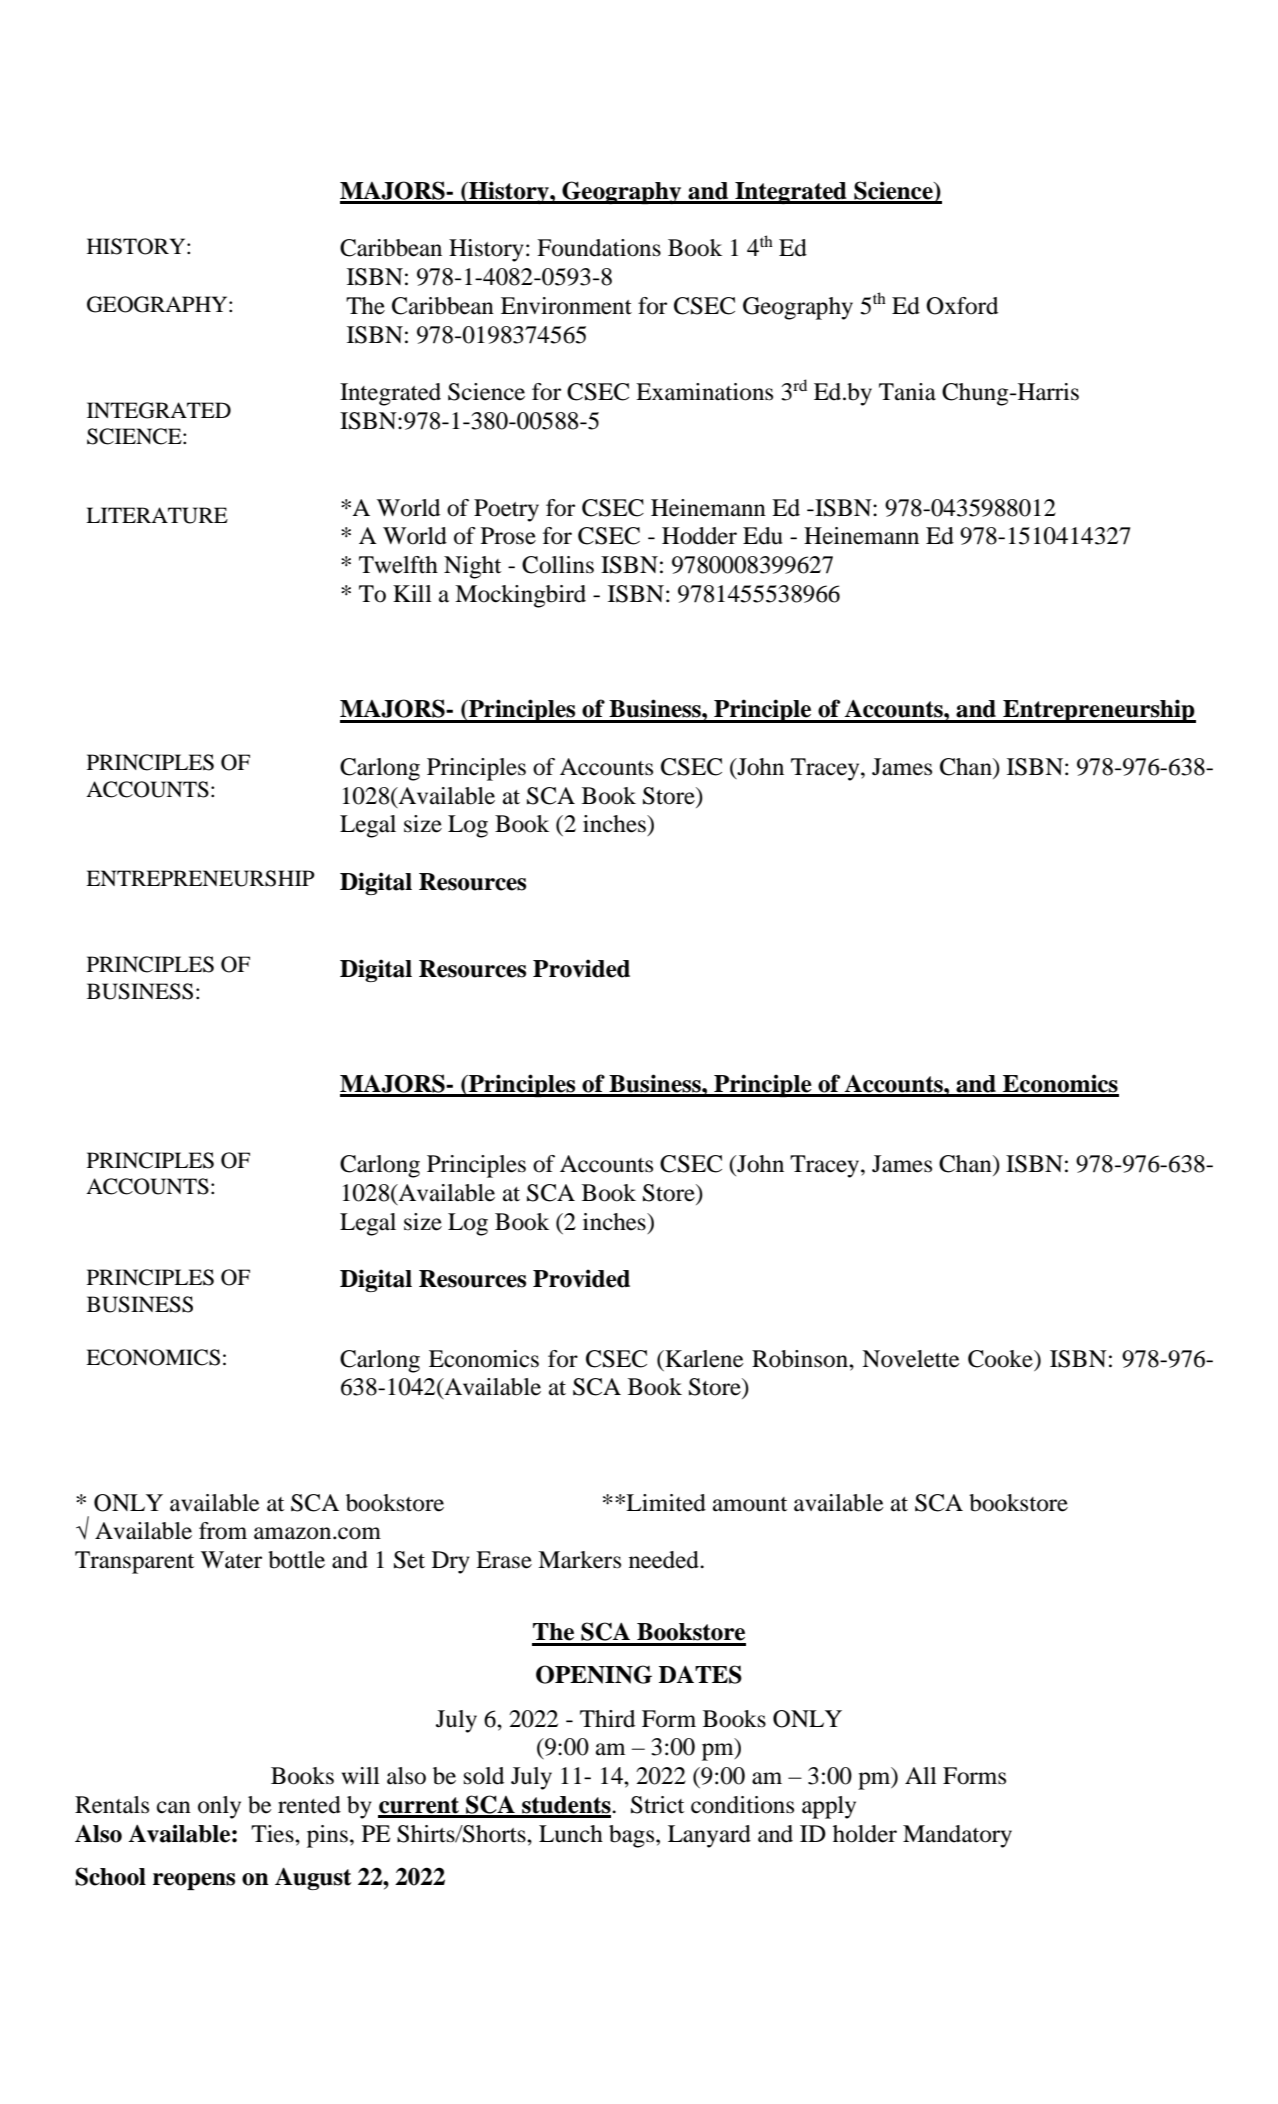  I want to click on Environment, so click(566, 306).
